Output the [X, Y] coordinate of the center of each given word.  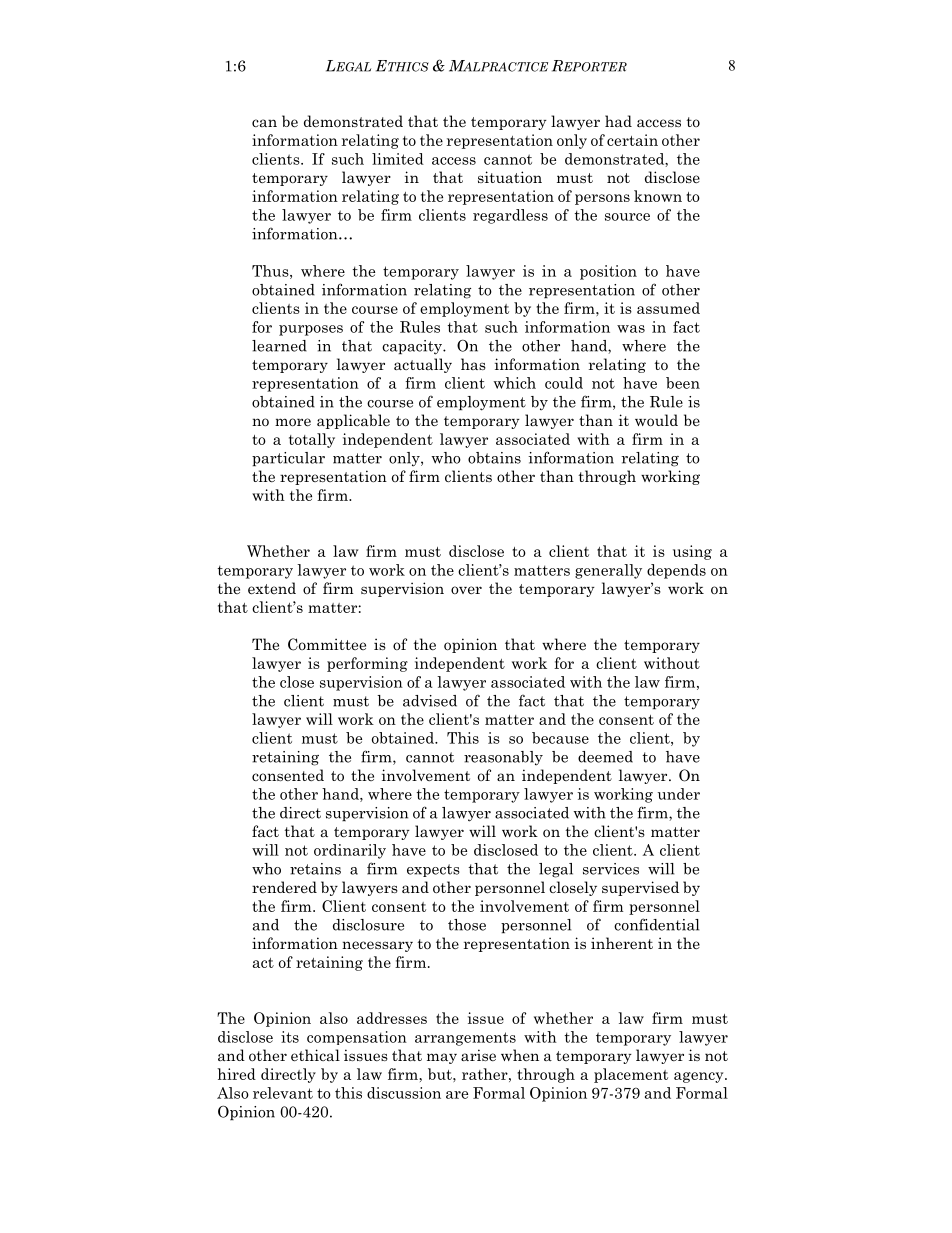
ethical [315, 1055]
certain [632, 140]
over [466, 590]
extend [272, 588]
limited [398, 159]
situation [510, 177]
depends [676, 571]
